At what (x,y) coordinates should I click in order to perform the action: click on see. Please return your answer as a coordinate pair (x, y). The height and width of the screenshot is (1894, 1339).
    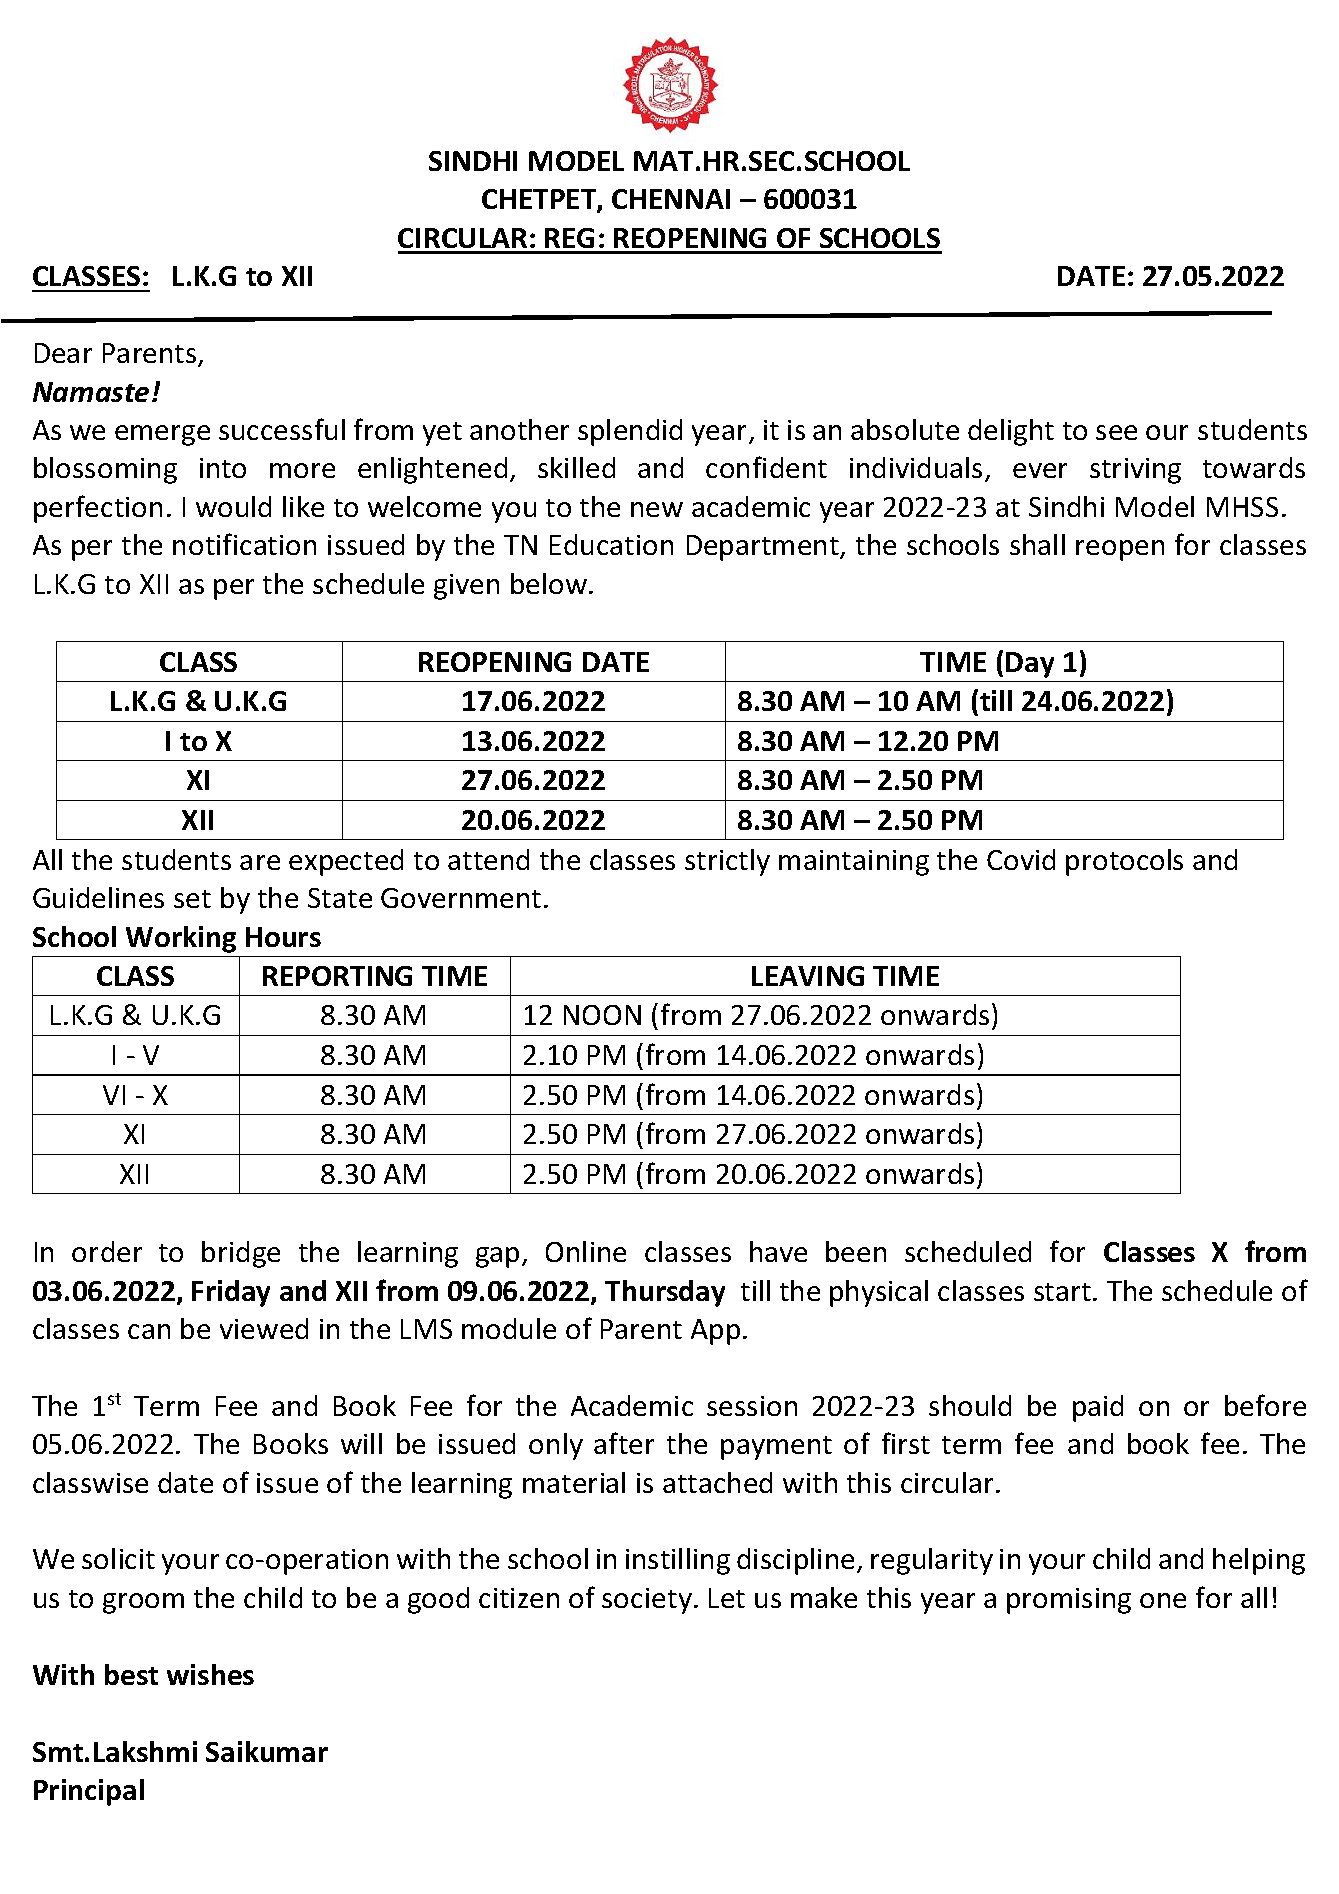
    Looking at the image, I should click on (1116, 432).
